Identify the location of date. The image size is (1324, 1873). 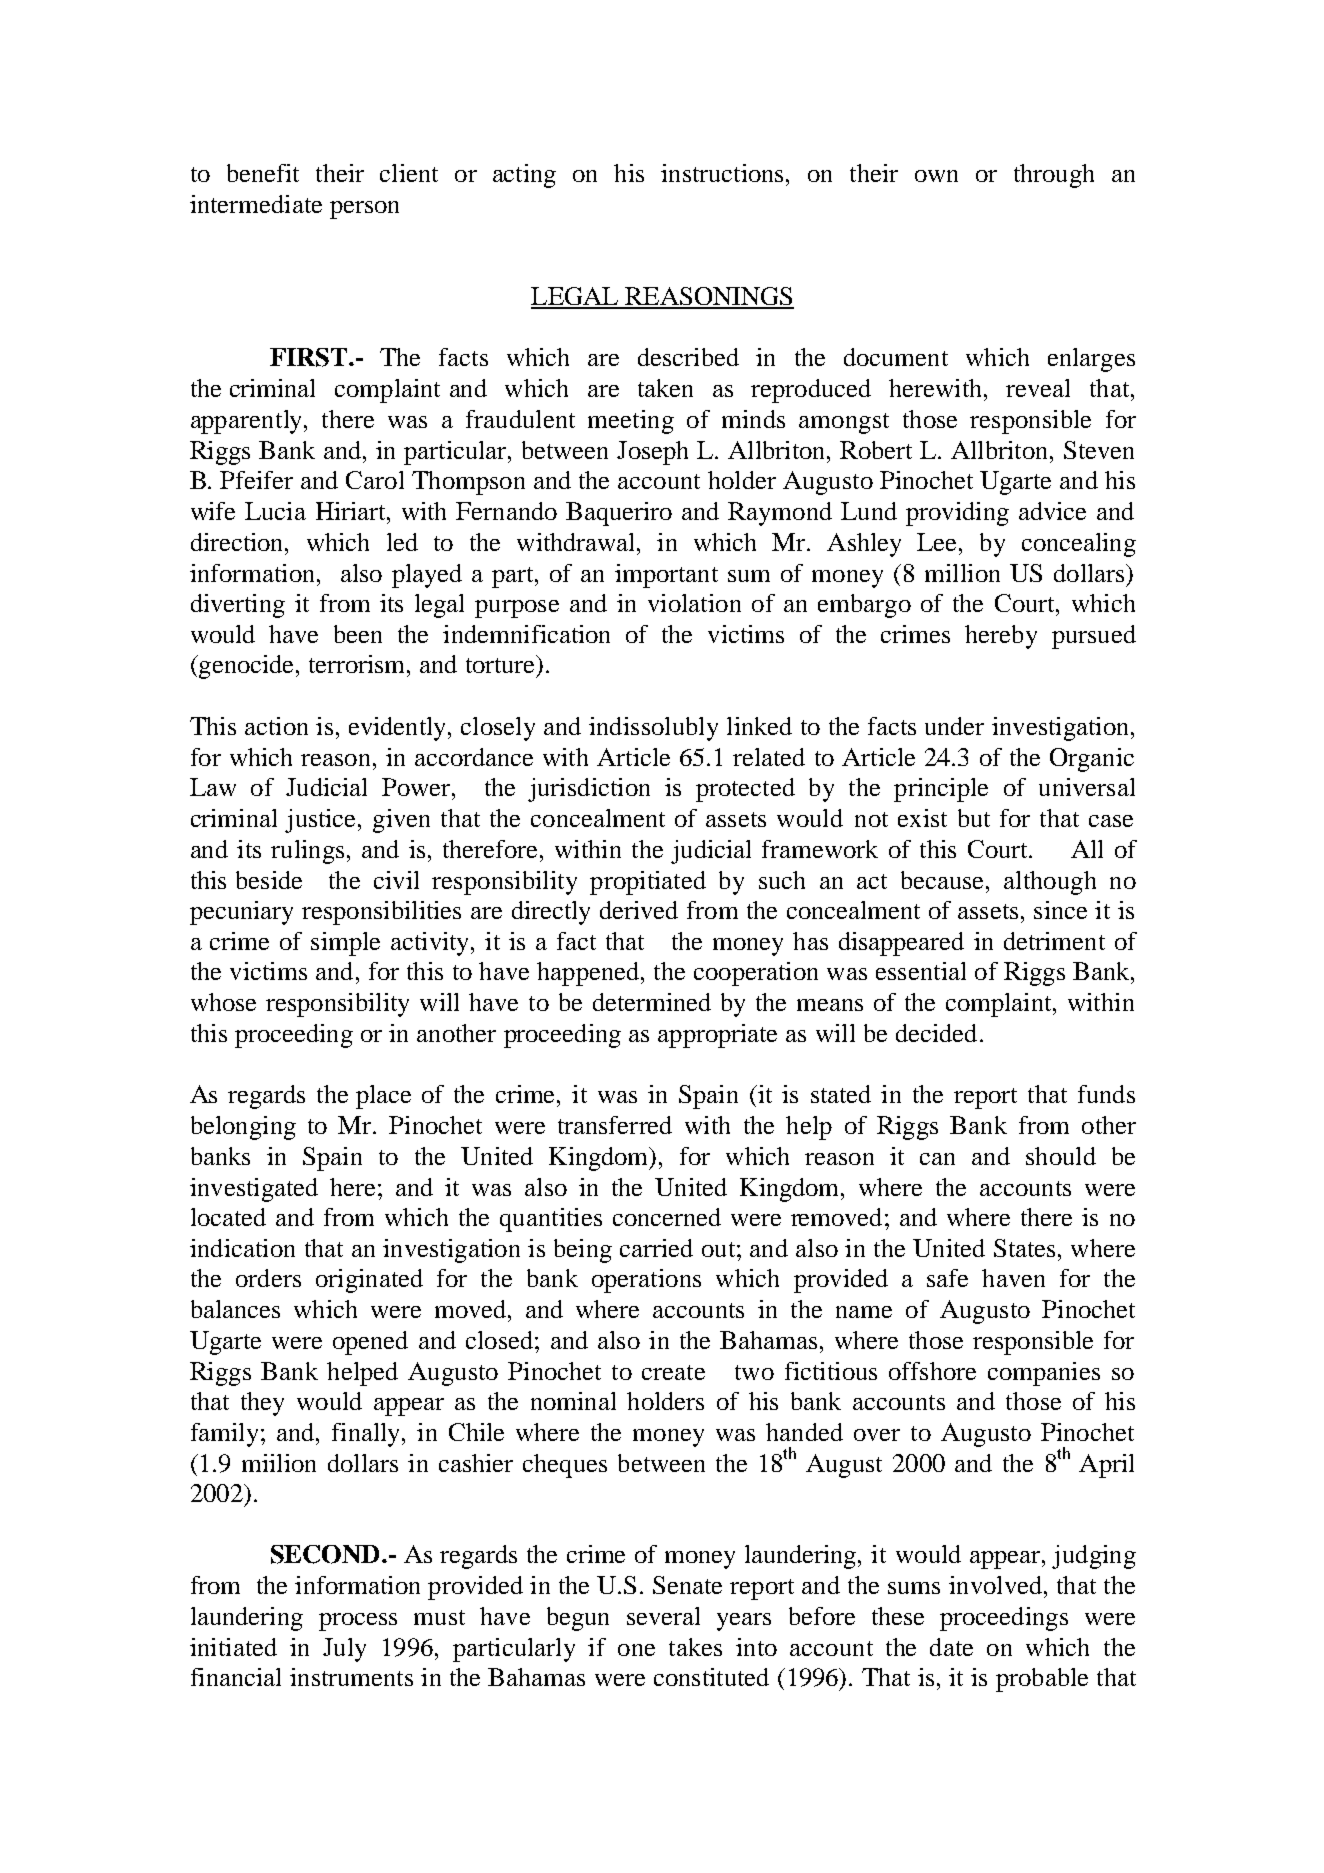
(951, 1647).
